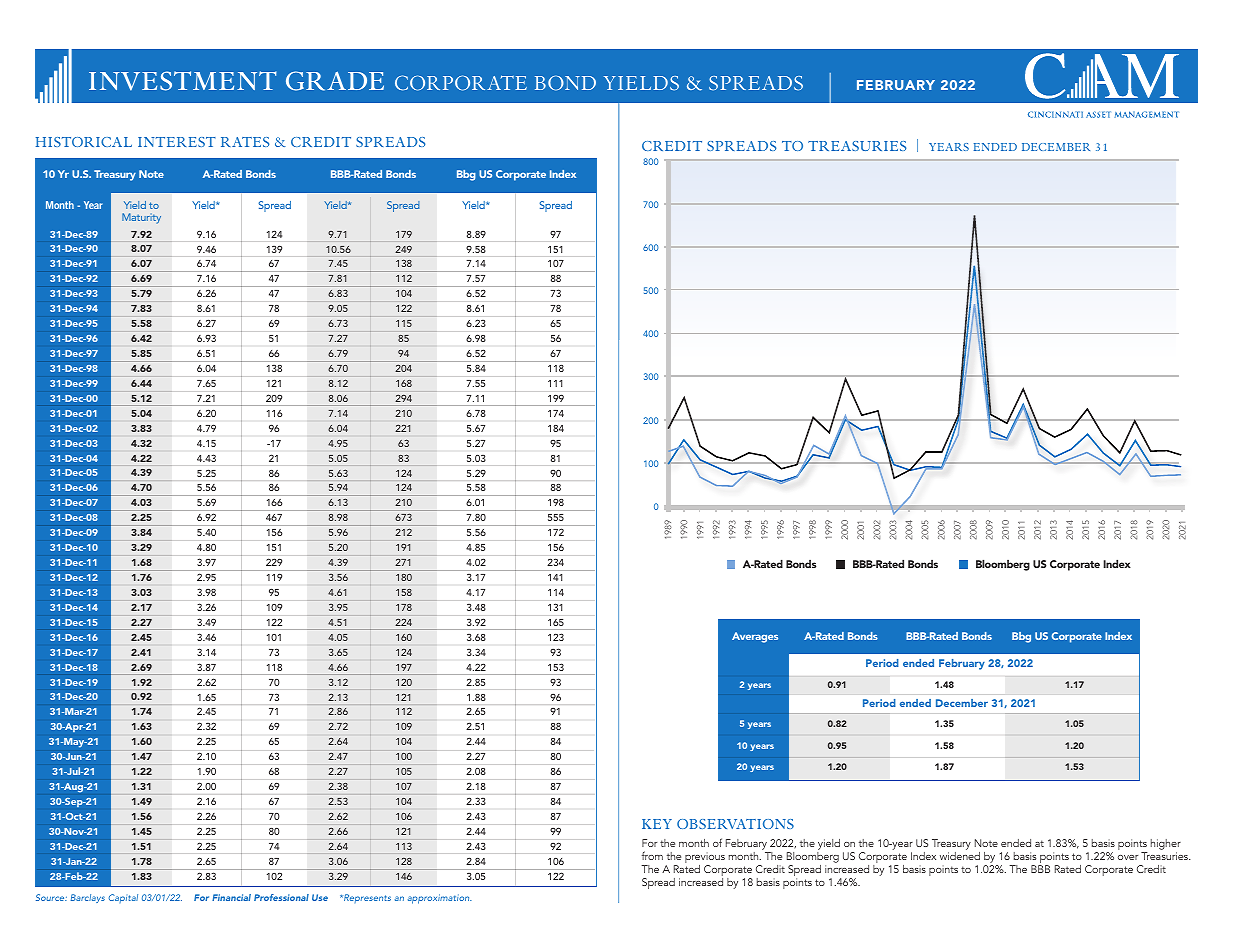  I want to click on from, so click(652, 855).
